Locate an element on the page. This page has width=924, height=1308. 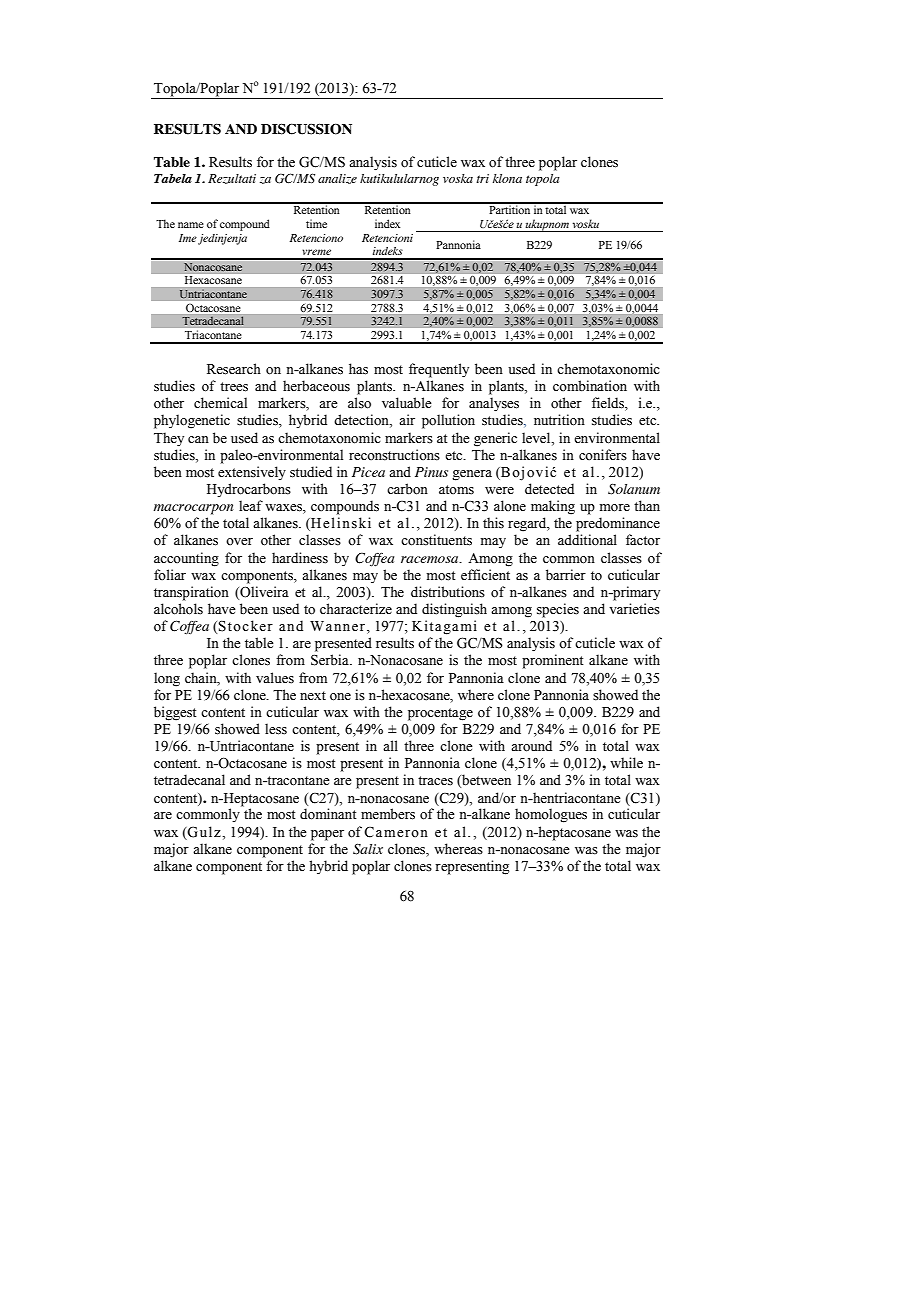
leaf is located at coordinates (251, 506).
